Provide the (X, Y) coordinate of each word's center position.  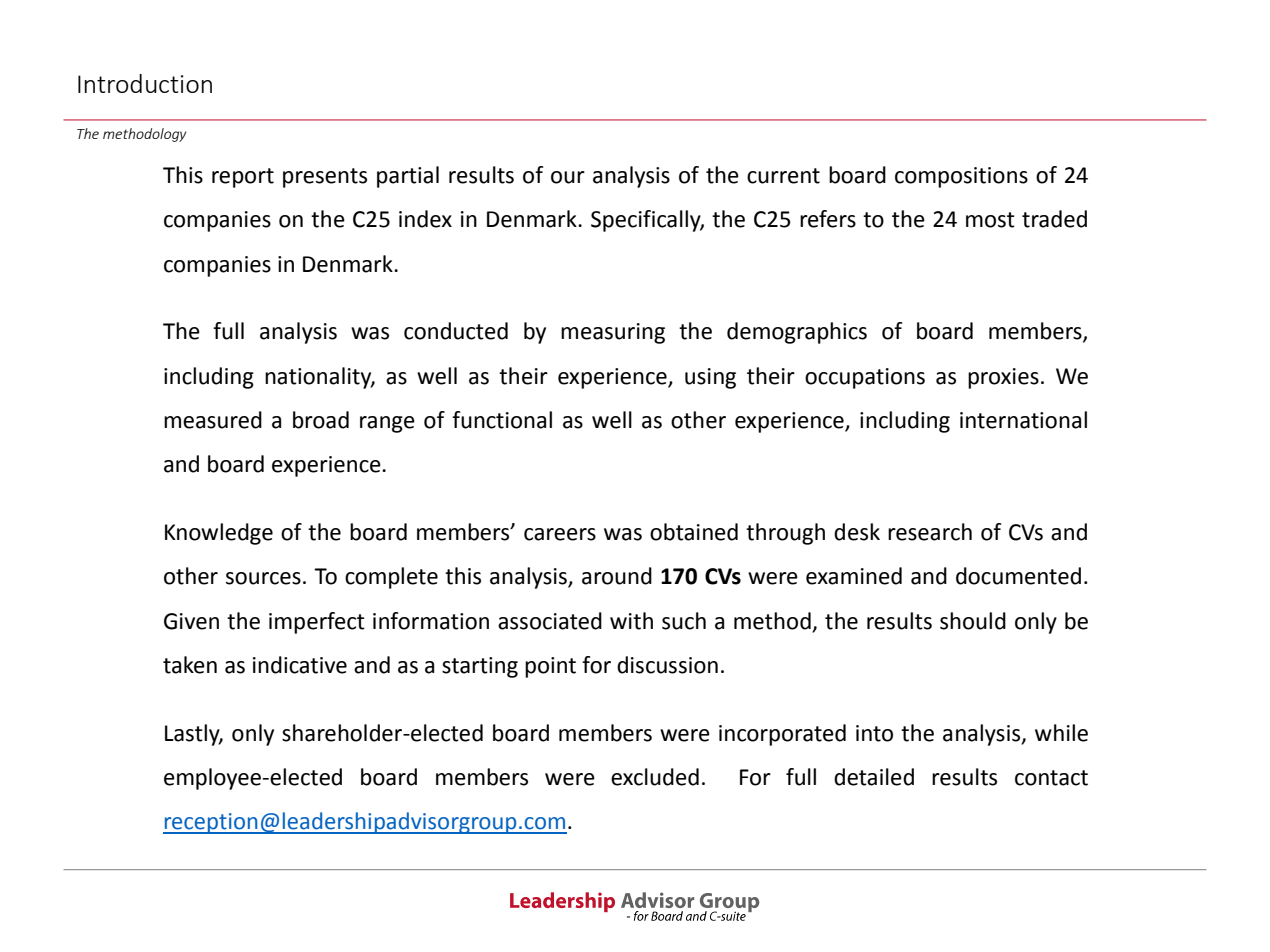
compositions (961, 177)
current (783, 176)
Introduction (145, 83)
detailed (874, 777)
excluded (655, 777)
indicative (300, 665)
